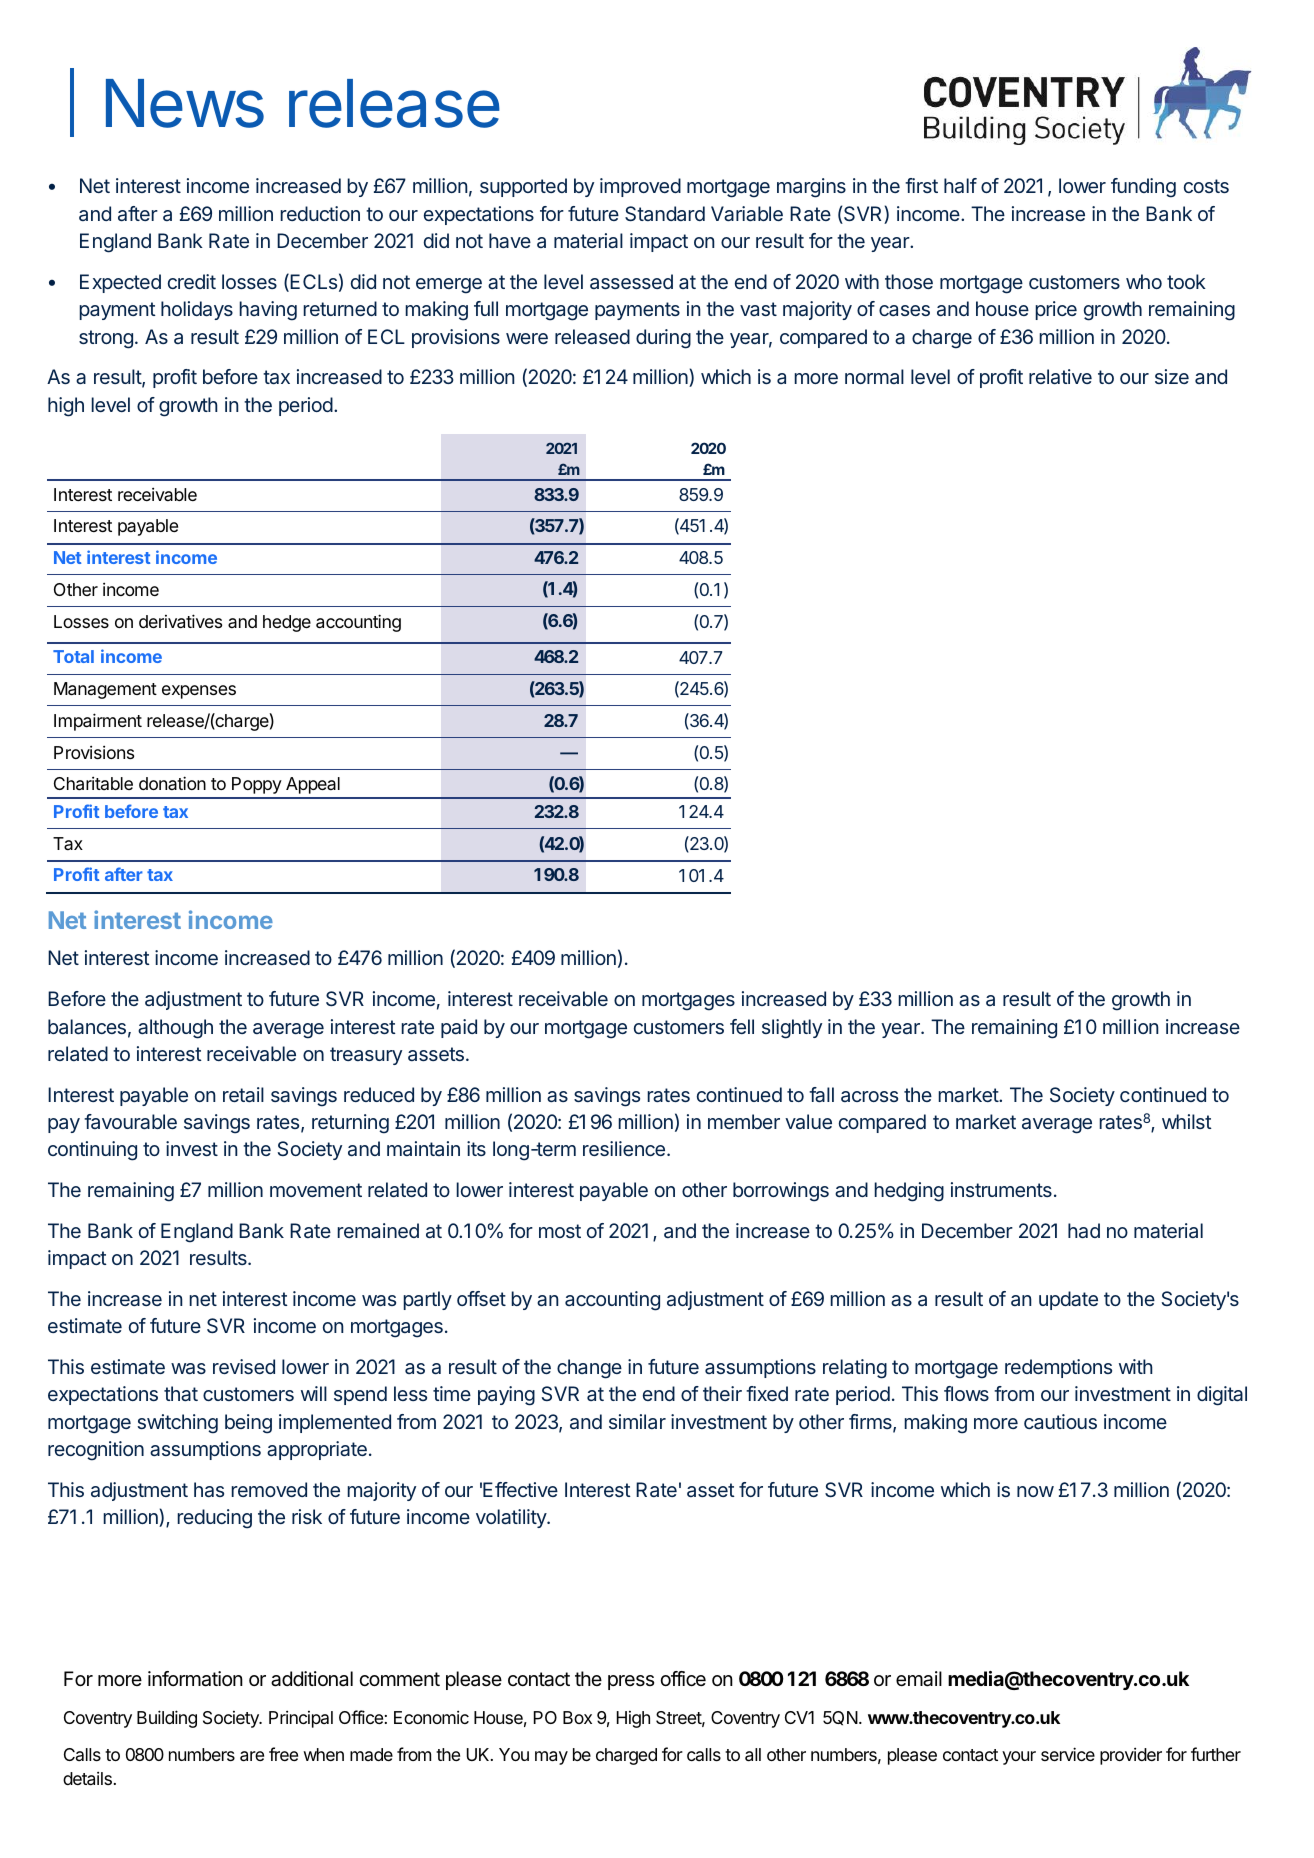 The image size is (1314, 1858). I want to click on improved, so click(640, 187).
